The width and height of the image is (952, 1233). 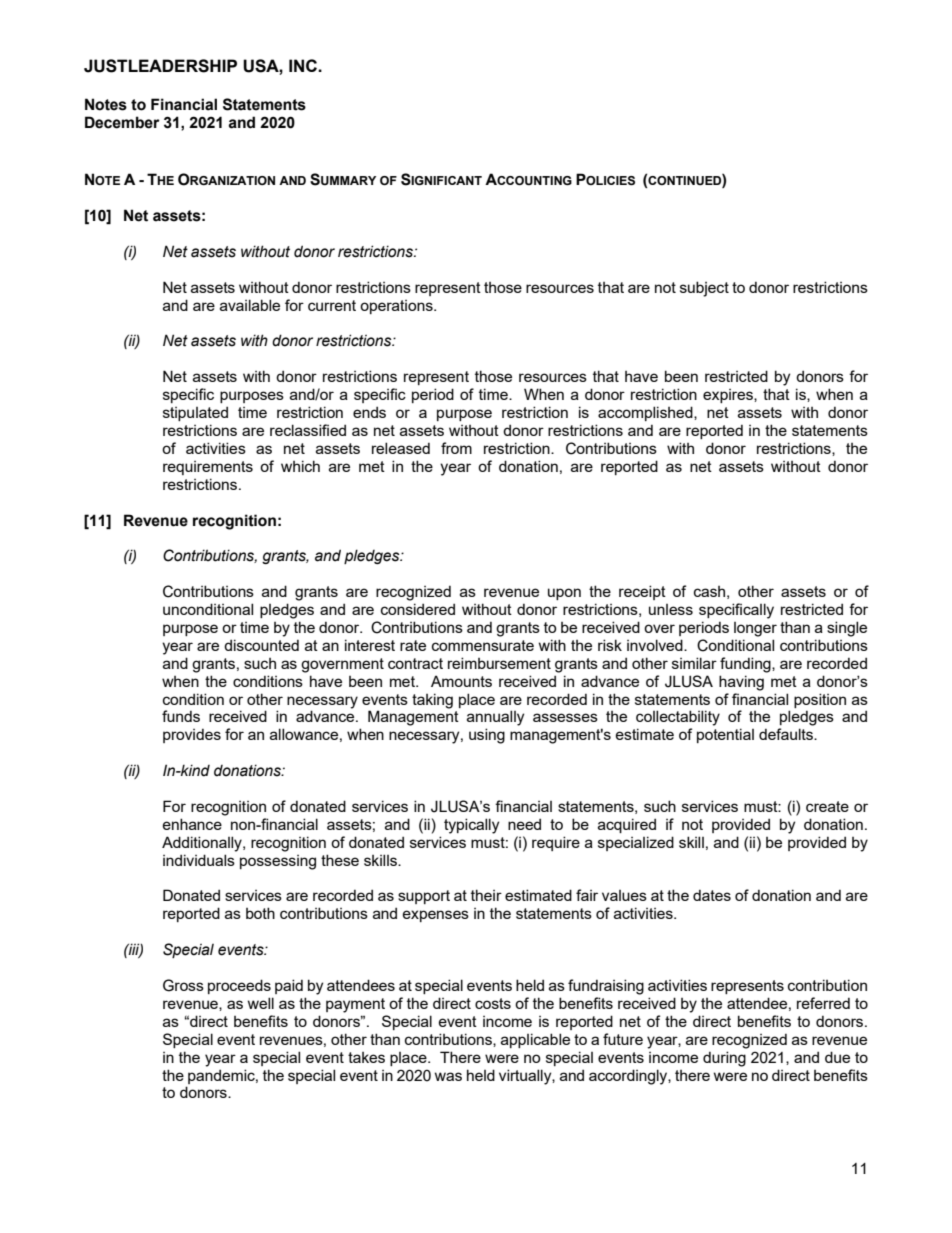 I want to click on expires, so click(x=729, y=396).
